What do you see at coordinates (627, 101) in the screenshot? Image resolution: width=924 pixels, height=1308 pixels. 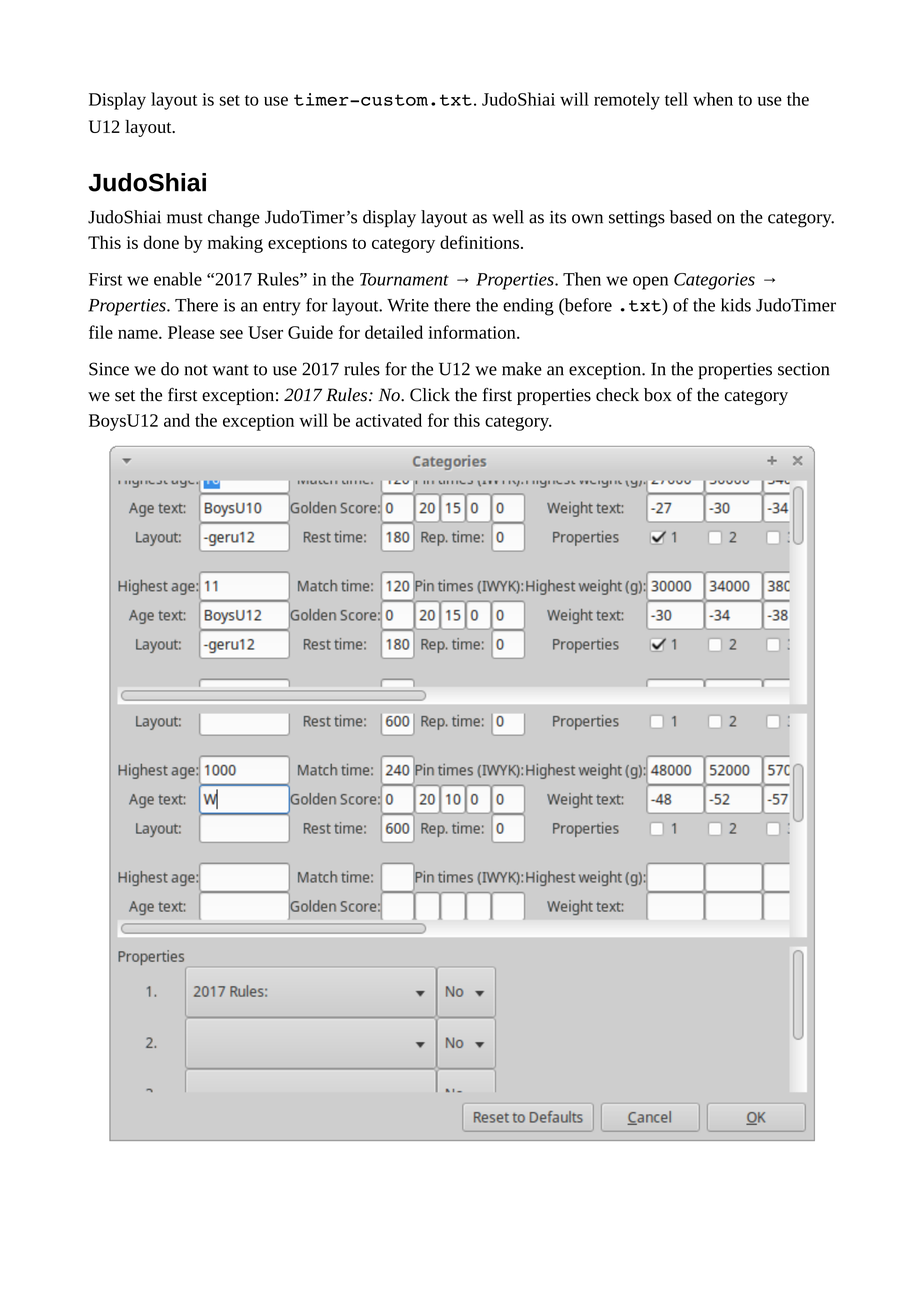 I see `remotely` at bounding box center [627, 101].
